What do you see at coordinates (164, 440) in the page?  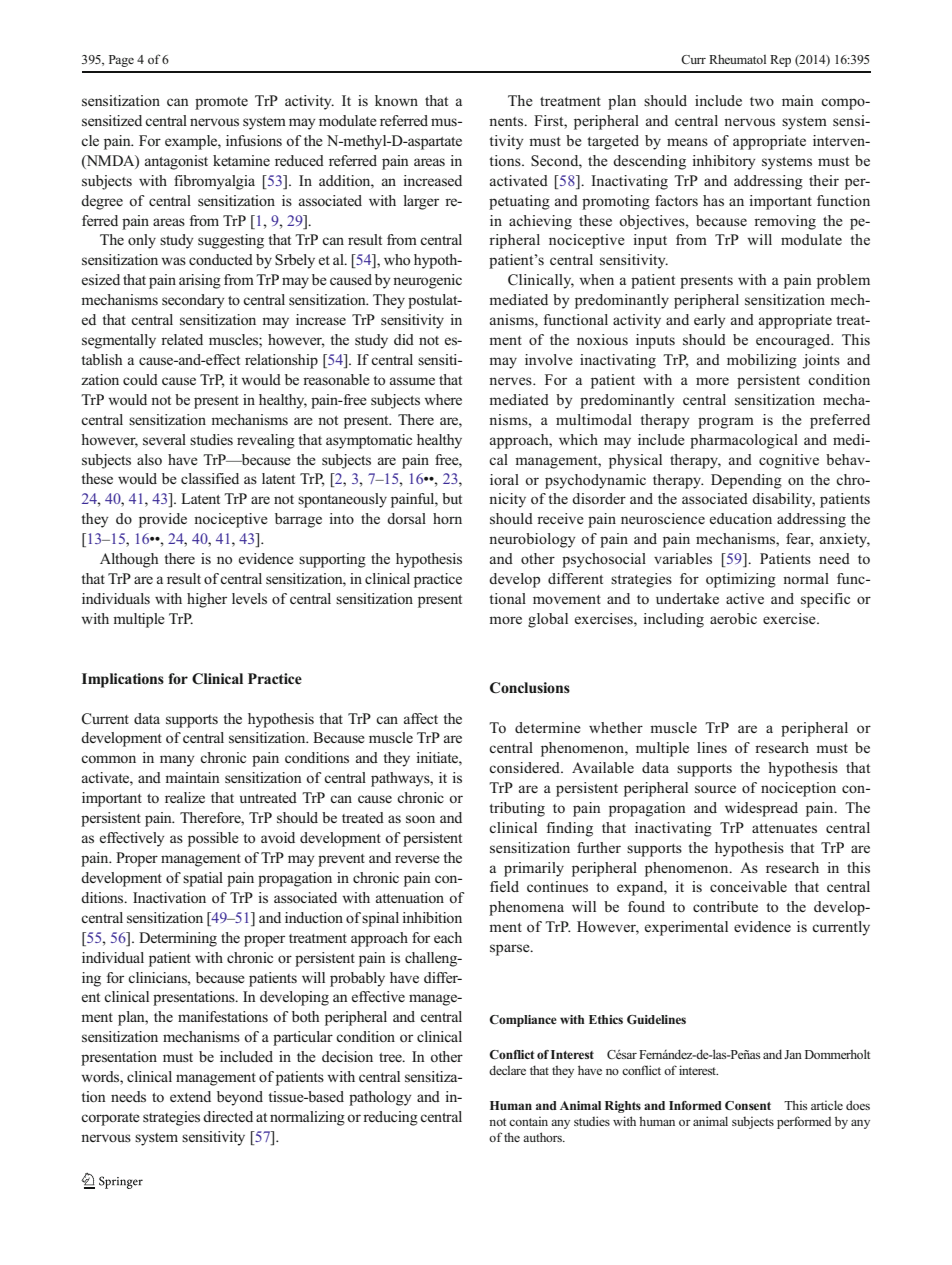 I see `several` at bounding box center [164, 440].
